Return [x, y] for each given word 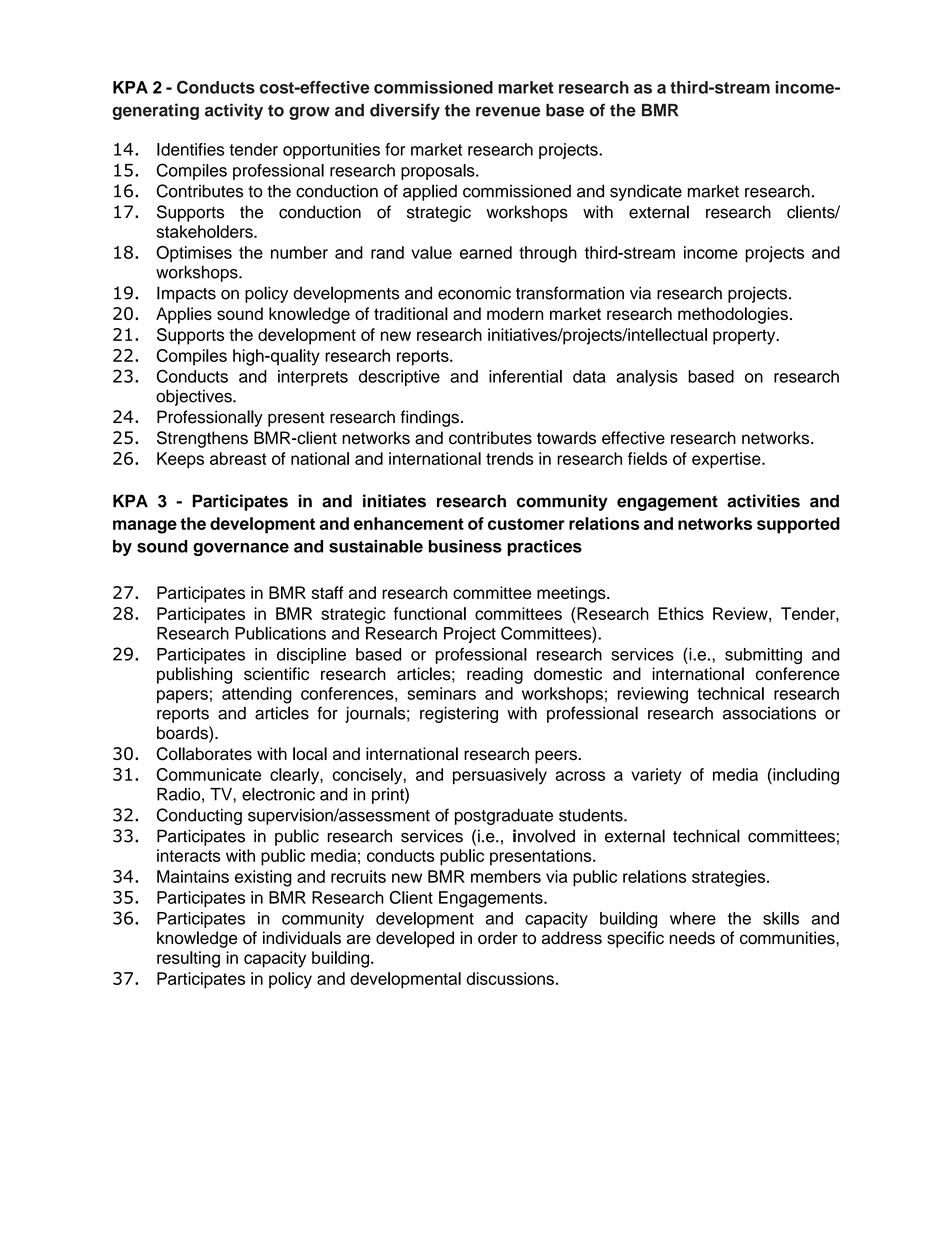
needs [692, 938]
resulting [188, 959]
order [498, 938]
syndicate [646, 192]
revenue [508, 112]
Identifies [190, 149]
